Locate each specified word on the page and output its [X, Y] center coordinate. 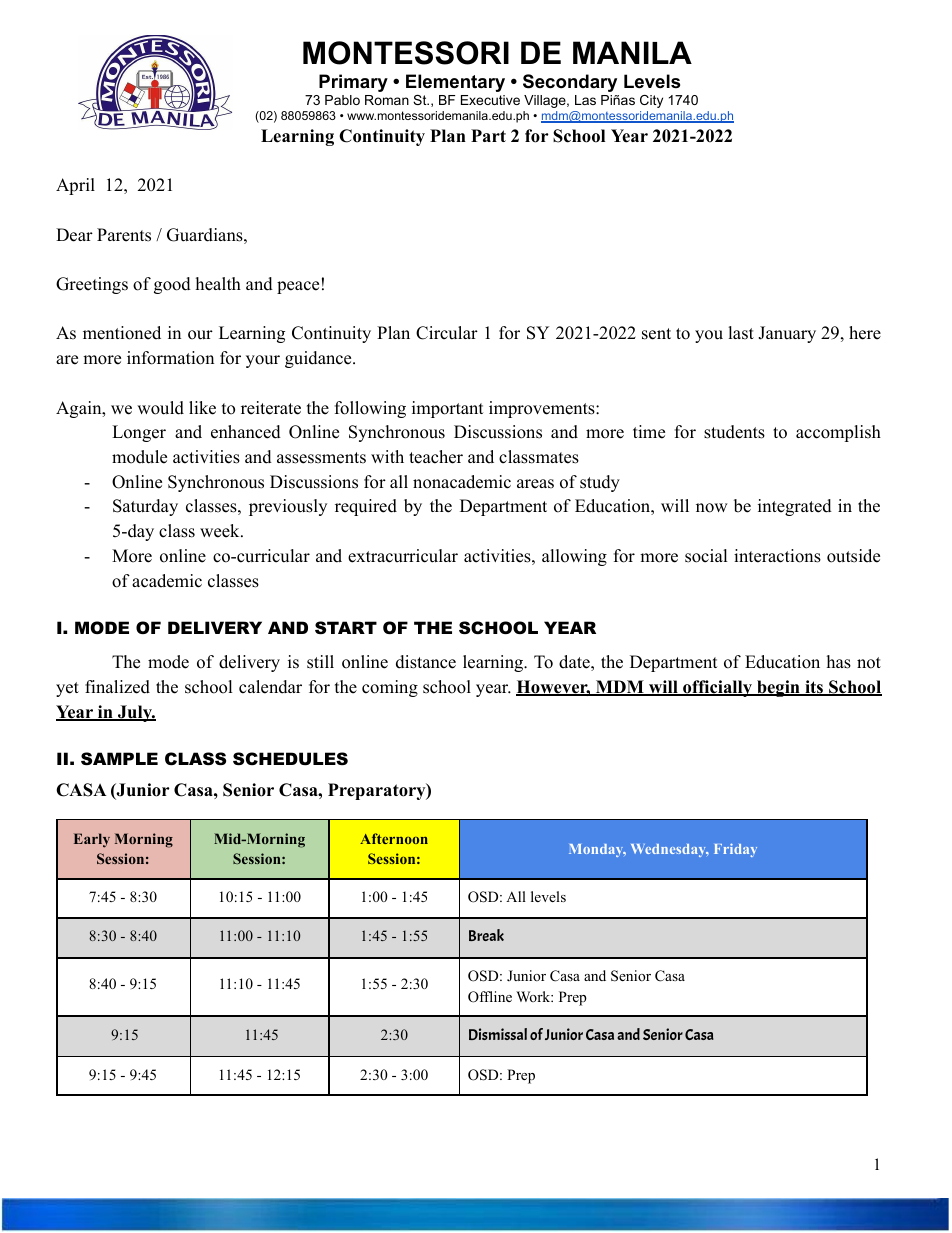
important [448, 409]
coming [390, 688]
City [651, 101]
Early [92, 840]
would [160, 408]
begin [778, 688]
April [75, 186]
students [734, 432]
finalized [117, 687]
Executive [490, 100]
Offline [490, 997]
